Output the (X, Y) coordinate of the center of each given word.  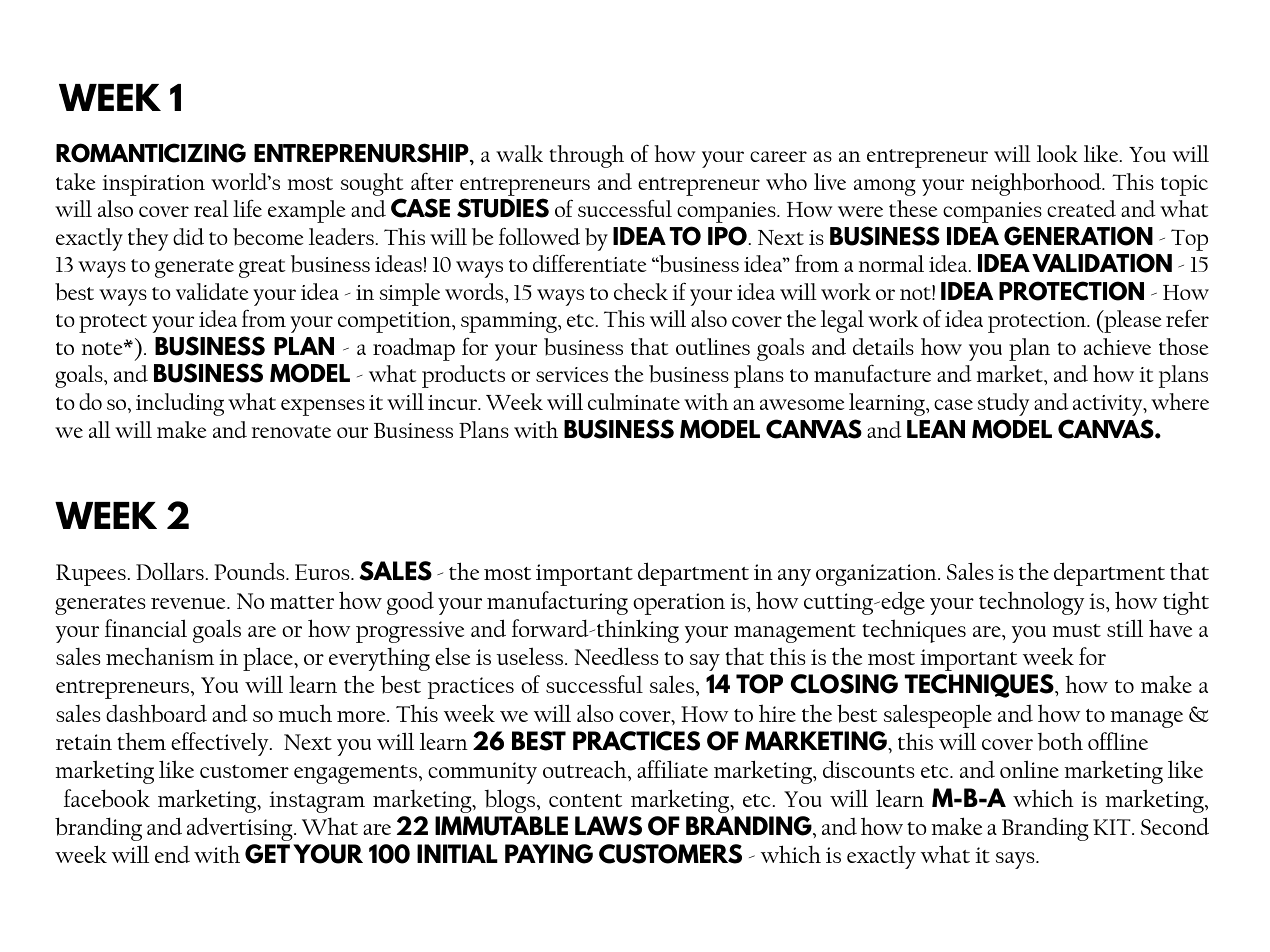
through (586, 156)
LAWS (608, 826)
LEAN (936, 429)
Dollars (171, 571)
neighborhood (1037, 184)
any (794, 577)
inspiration (153, 185)
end (172, 854)
